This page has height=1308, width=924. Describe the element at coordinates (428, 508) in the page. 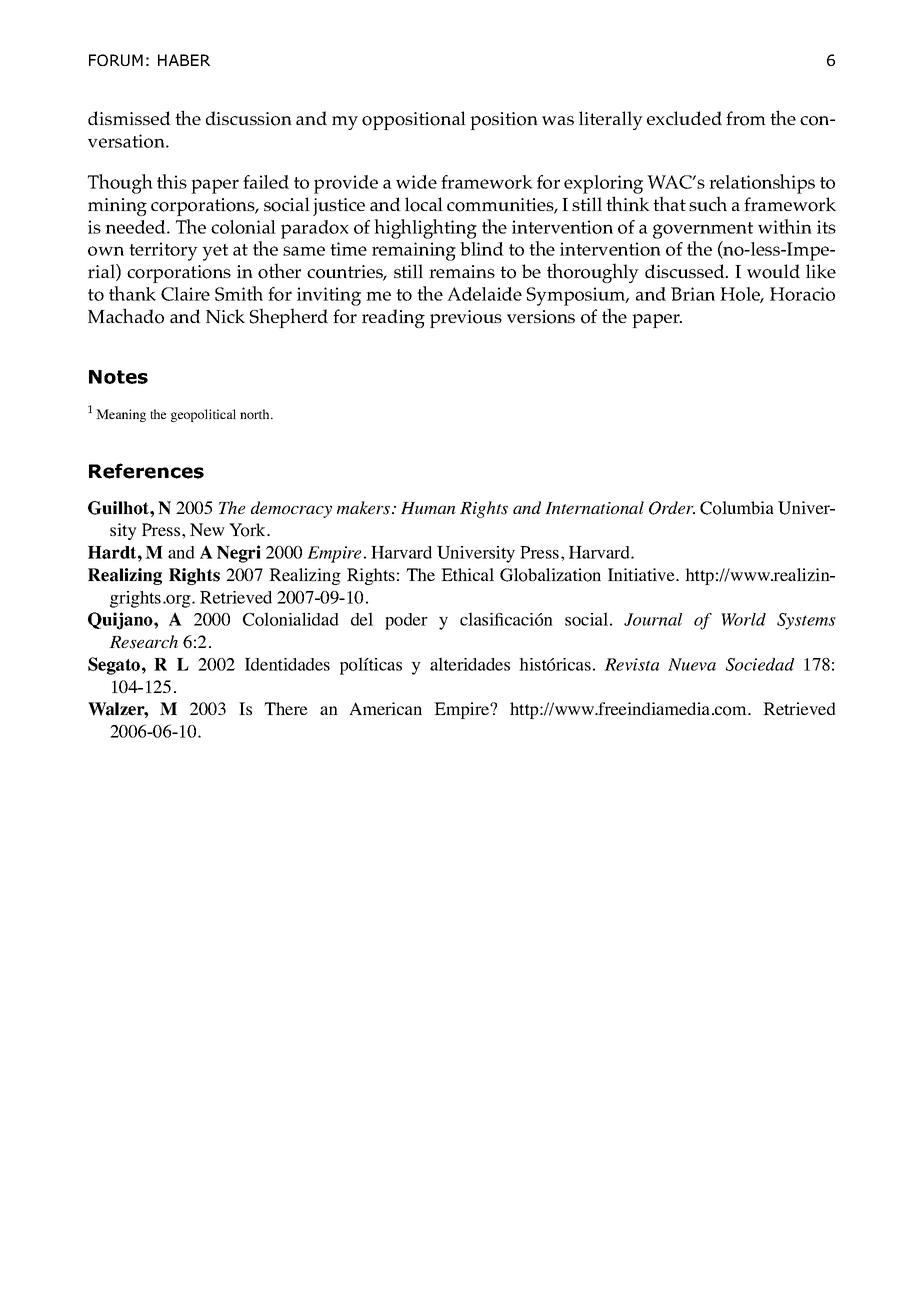

I see `Human` at that location.
